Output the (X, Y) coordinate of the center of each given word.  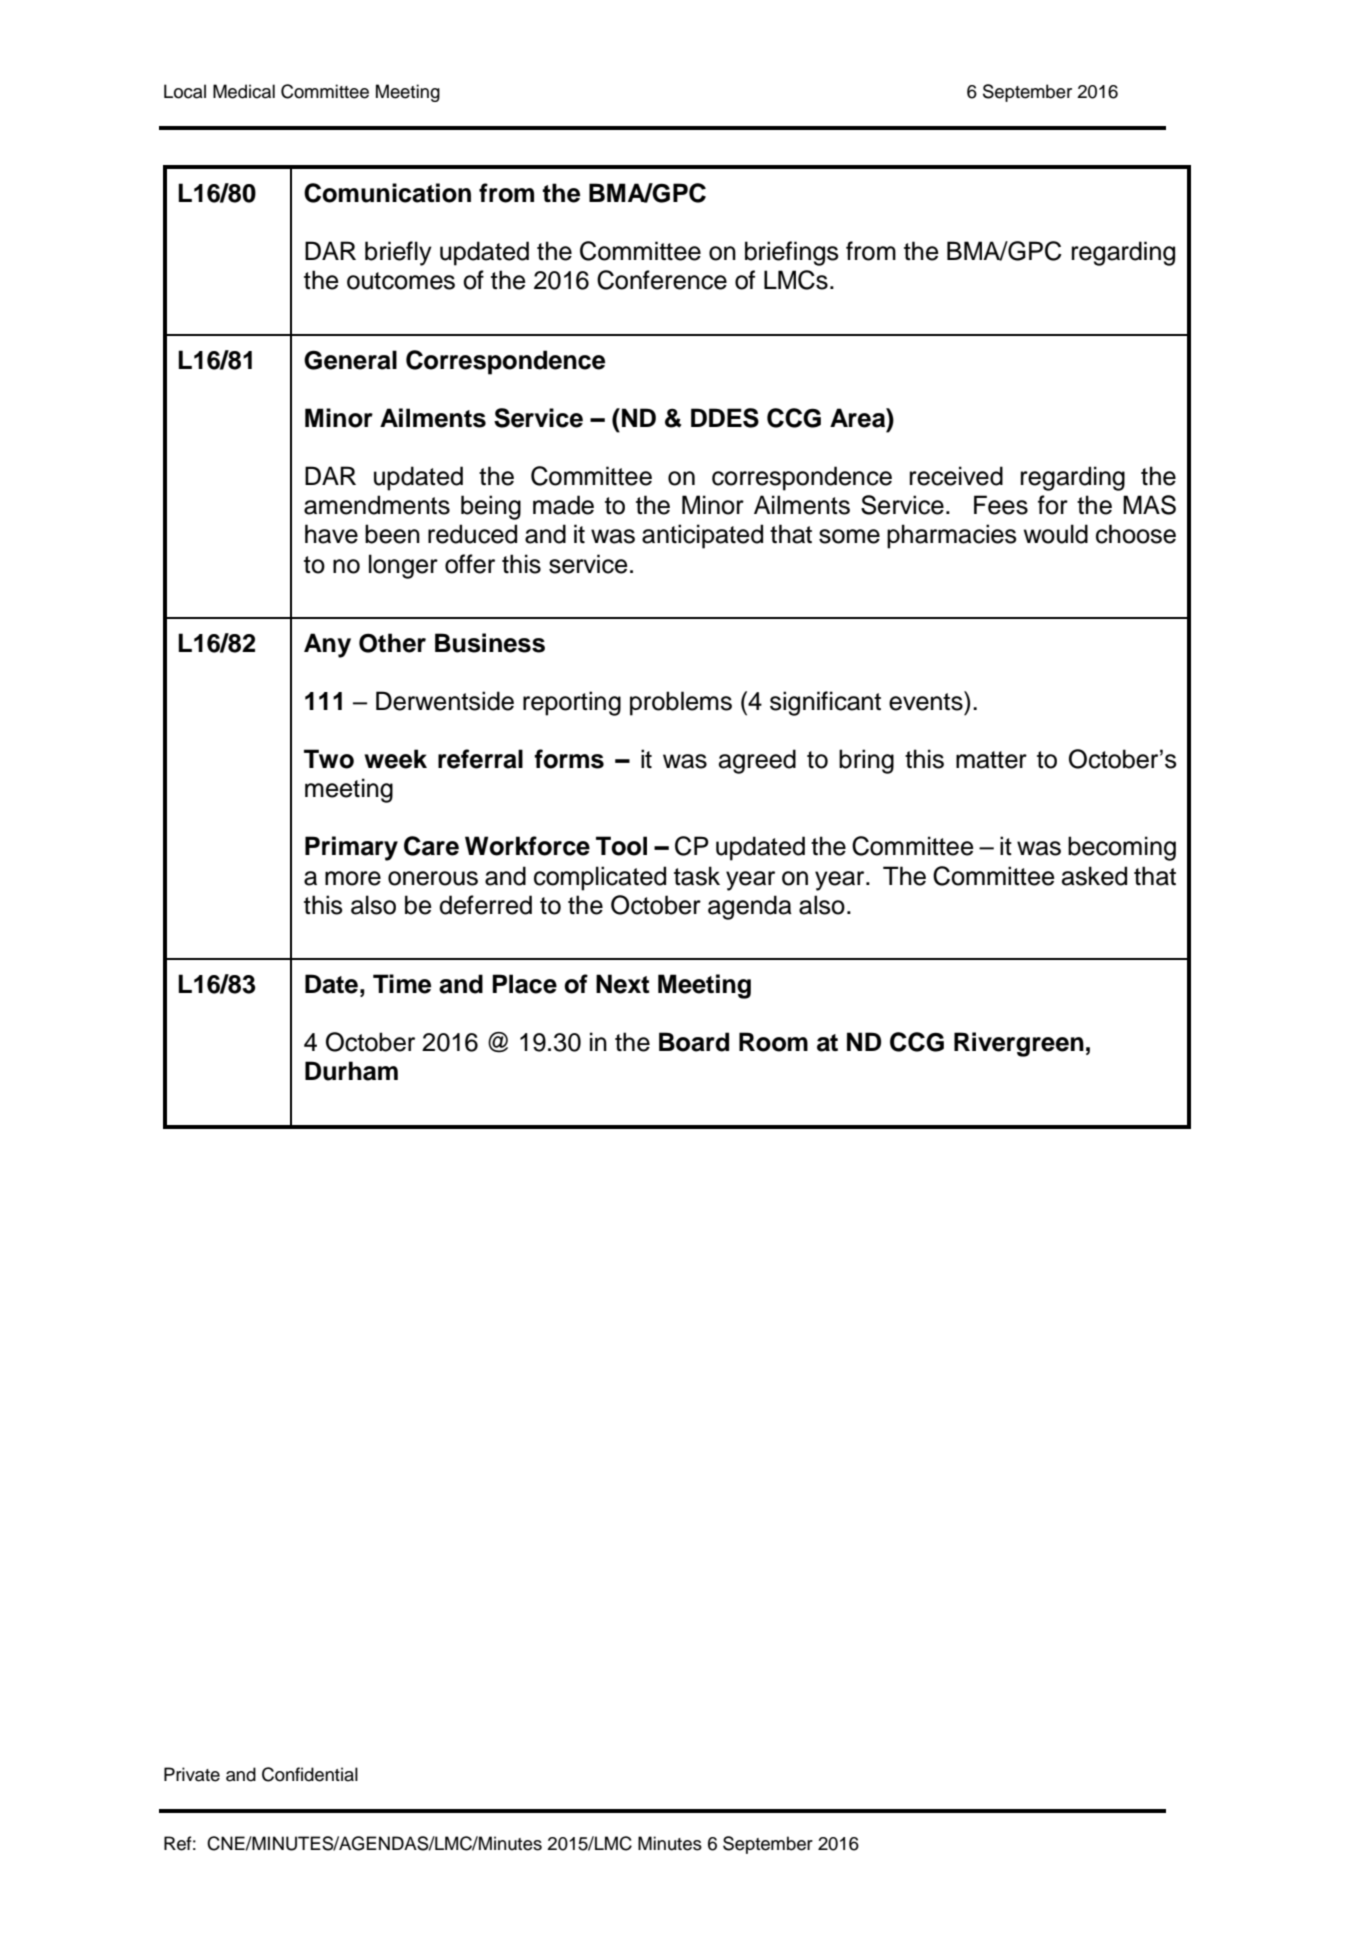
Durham (351, 1071)
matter (991, 760)
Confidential (310, 1774)
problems (681, 703)
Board (694, 1042)
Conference (662, 280)
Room (773, 1042)
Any (327, 645)
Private (192, 1774)
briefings (792, 253)
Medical (244, 91)
